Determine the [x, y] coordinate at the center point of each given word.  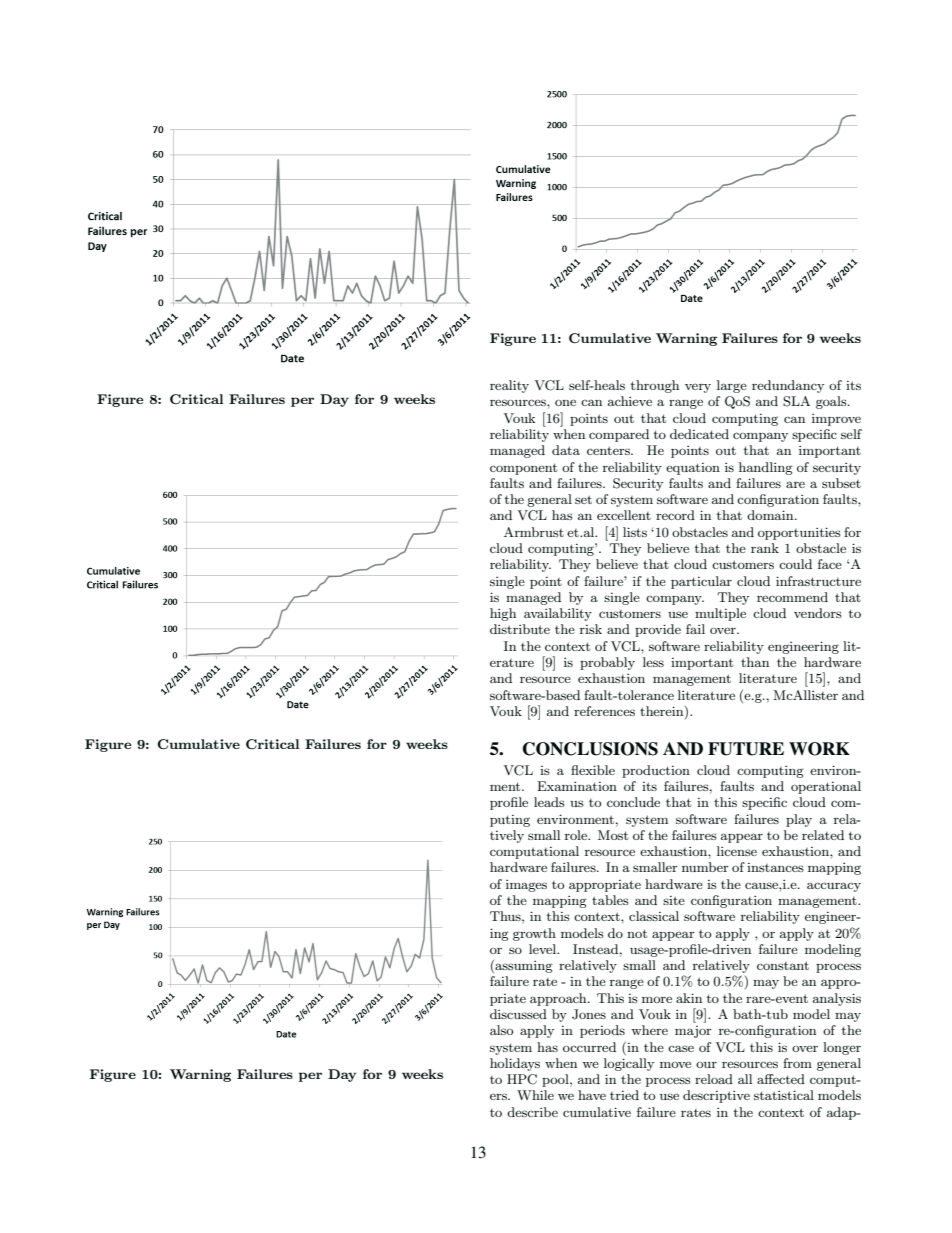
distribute [520, 629]
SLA [796, 401]
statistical [784, 1095]
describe [532, 1112]
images [526, 886]
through [655, 386]
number [705, 867]
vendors [818, 613]
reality [509, 386]
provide [658, 630]
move [675, 1064]
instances [775, 867]
